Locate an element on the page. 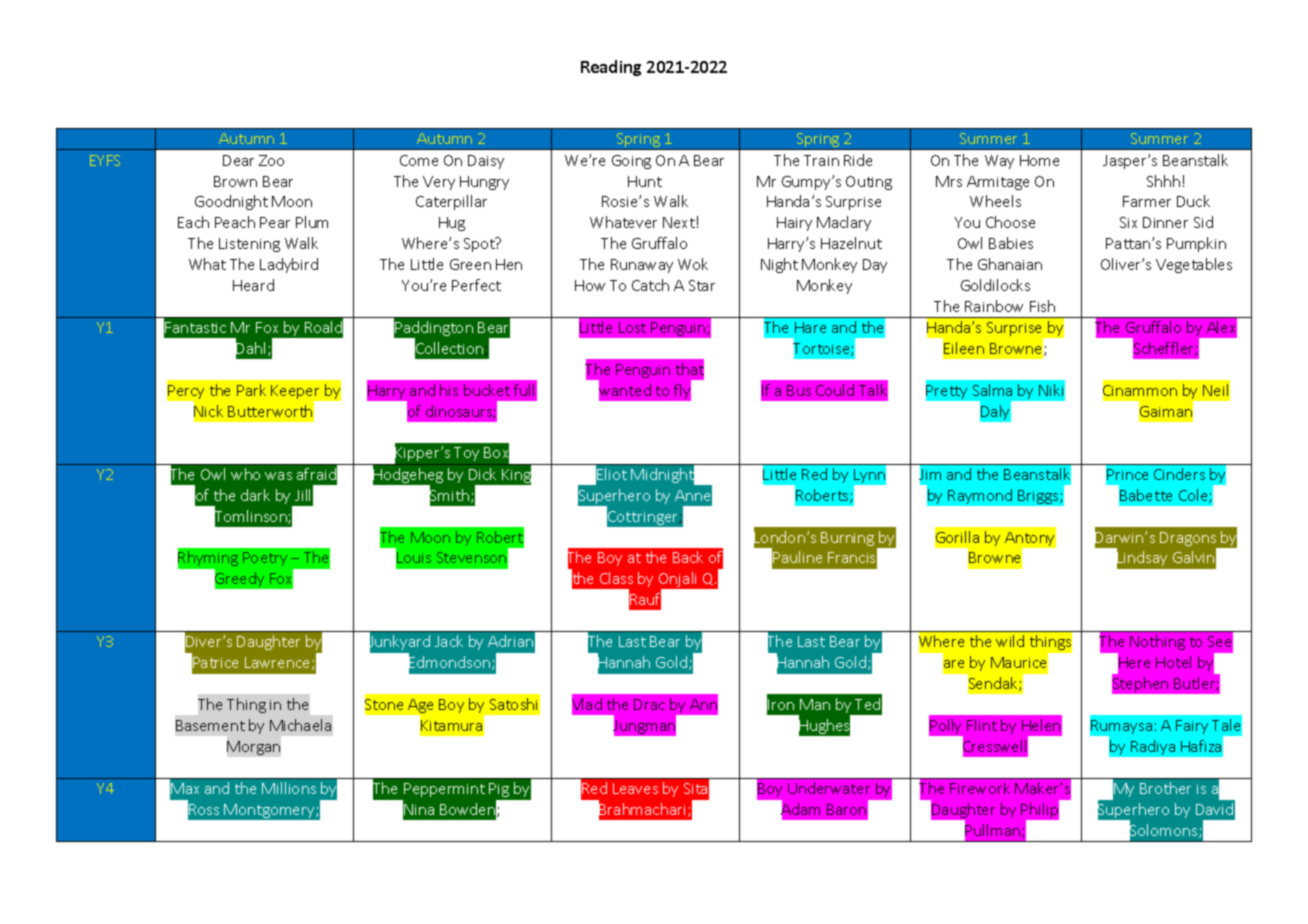 Image resolution: width=1308 pixels, height=924 pixels. Keeper is located at coordinates (296, 393).
